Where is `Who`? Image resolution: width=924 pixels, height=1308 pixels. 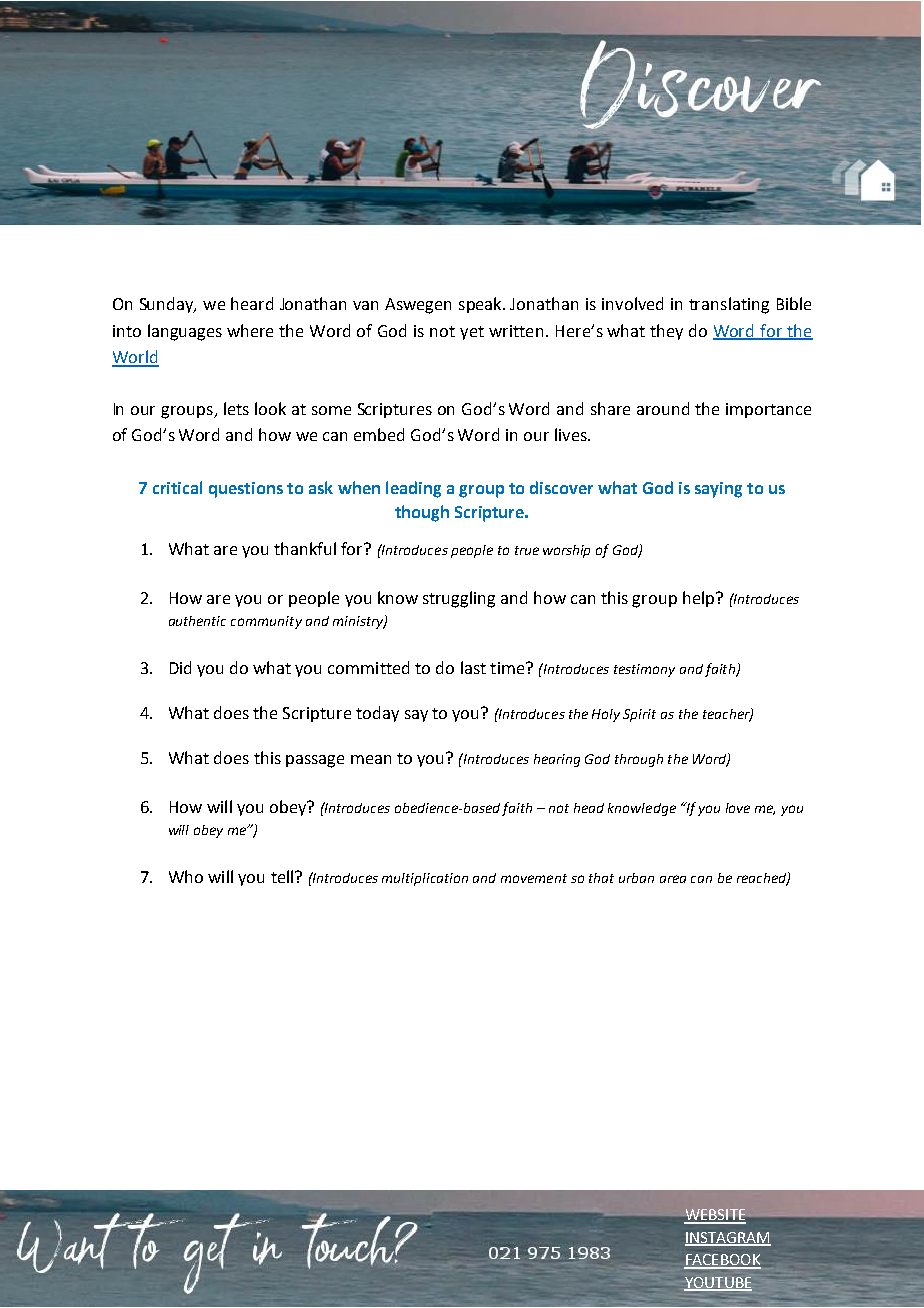
Who is located at coordinates (186, 876).
